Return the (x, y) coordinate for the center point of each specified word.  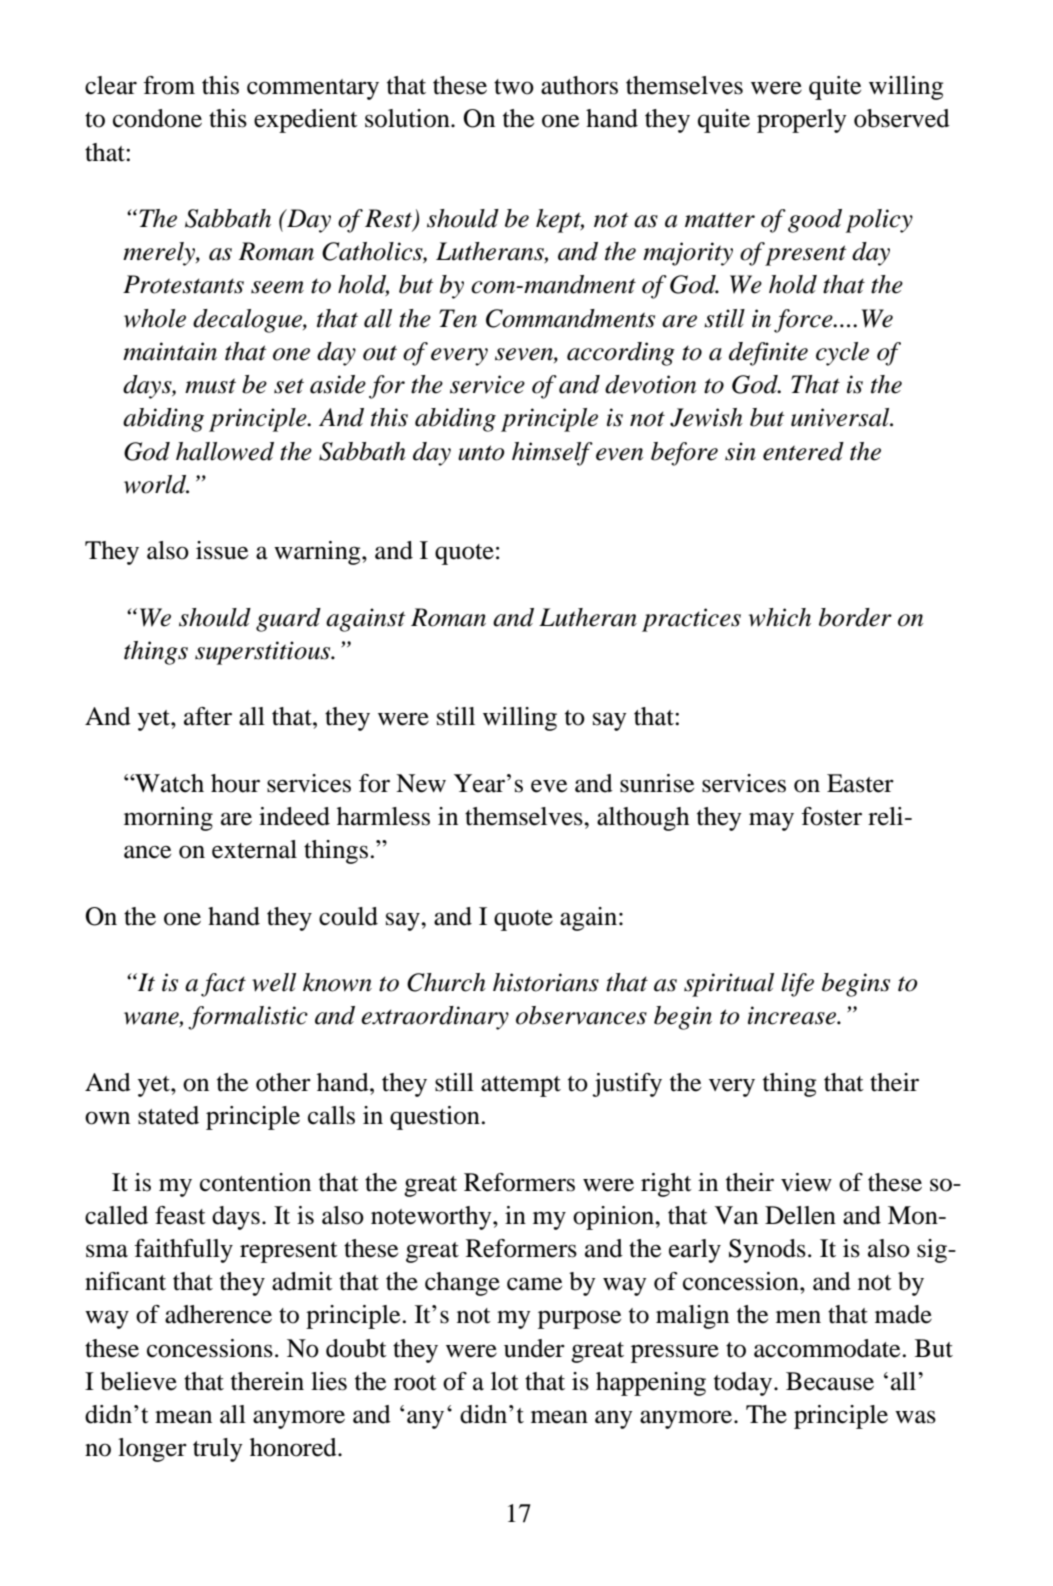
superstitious (264, 653)
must (210, 386)
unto (481, 453)
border (855, 617)
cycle (842, 354)
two (514, 87)
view (806, 1182)
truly (218, 1450)
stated (168, 1115)
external (254, 849)
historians (546, 982)
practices (691, 620)
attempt (521, 1086)
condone (157, 118)
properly (802, 121)
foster (831, 816)
